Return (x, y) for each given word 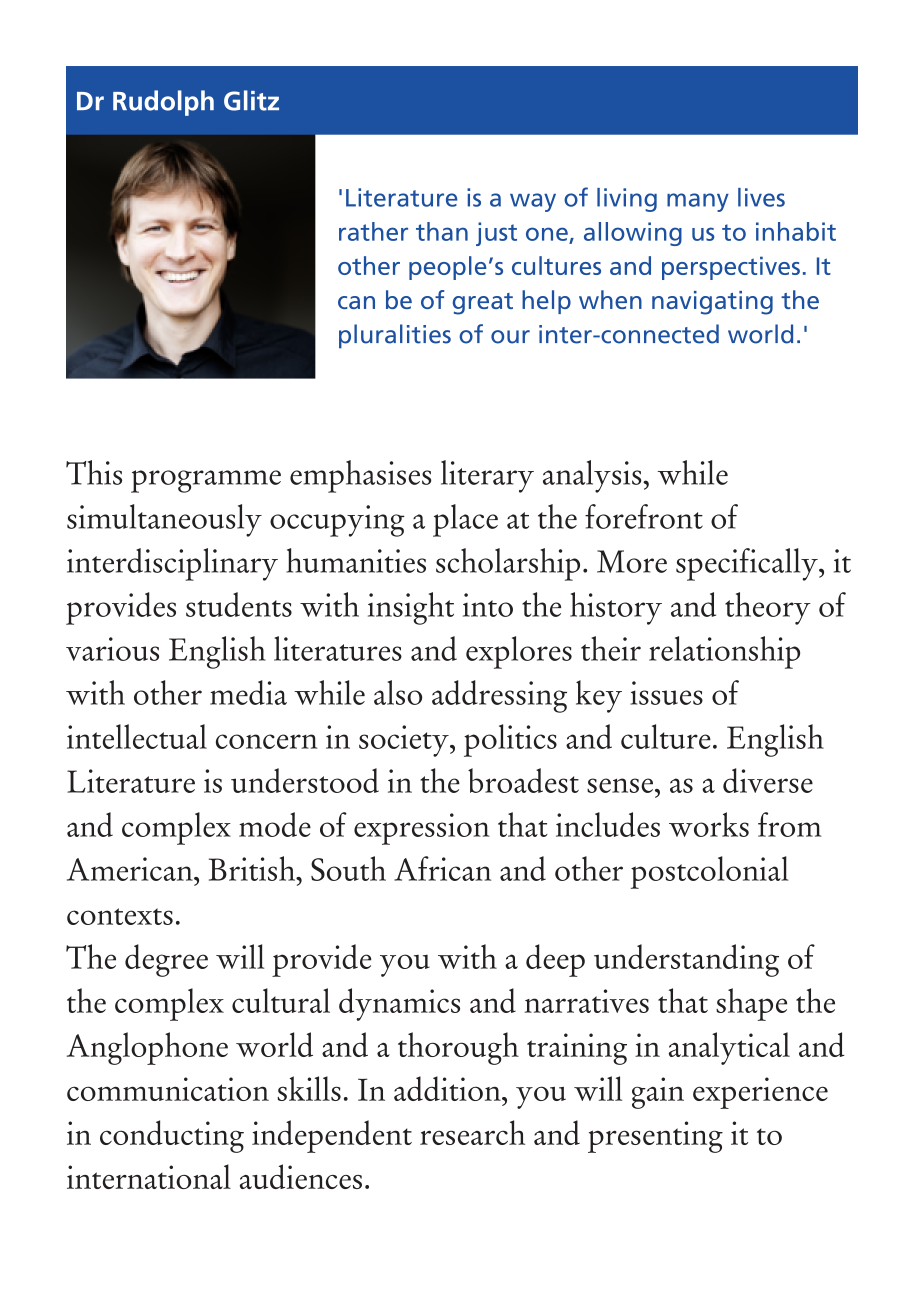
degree (166, 960)
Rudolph (163, 103)
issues (666, 693)
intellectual (137, 736)
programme (206, 481)
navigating (712, 303)
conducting (172, 1136)
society (405, 741)
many (698, 202)
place (465, 520)
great (483, 304)
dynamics (399, 1004)
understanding (686, 960)
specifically (748, 564)
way (533, 202)
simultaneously (164, 520)
